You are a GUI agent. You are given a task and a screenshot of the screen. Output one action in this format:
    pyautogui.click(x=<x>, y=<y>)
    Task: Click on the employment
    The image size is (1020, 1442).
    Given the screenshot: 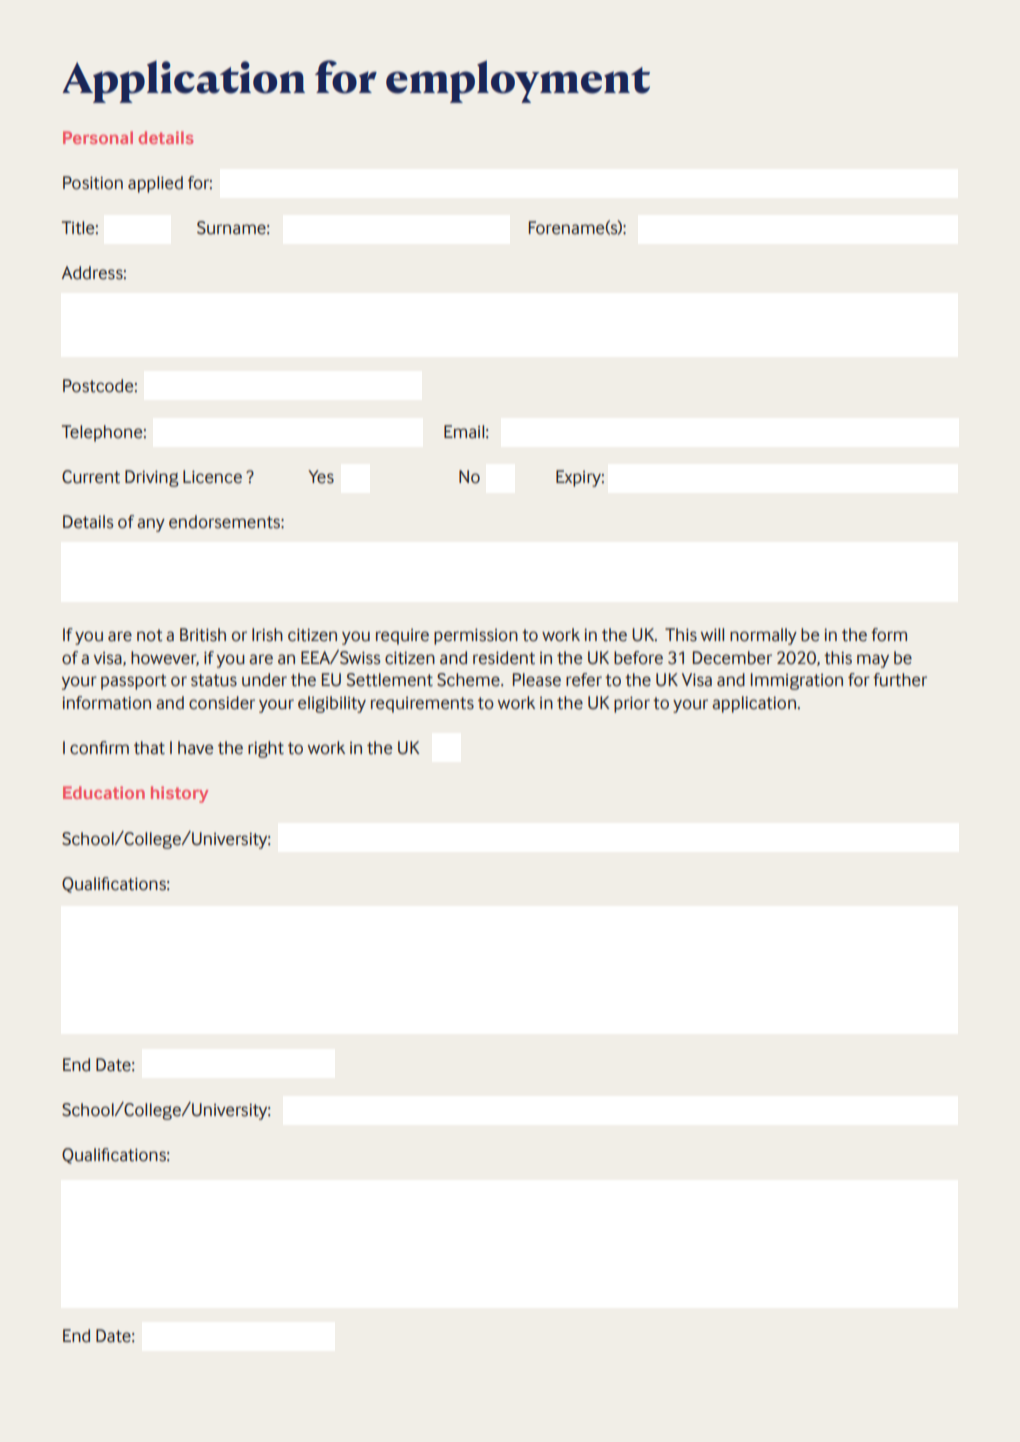 What is the action you would take?
    pyautogui.click(x=518, y=81)
